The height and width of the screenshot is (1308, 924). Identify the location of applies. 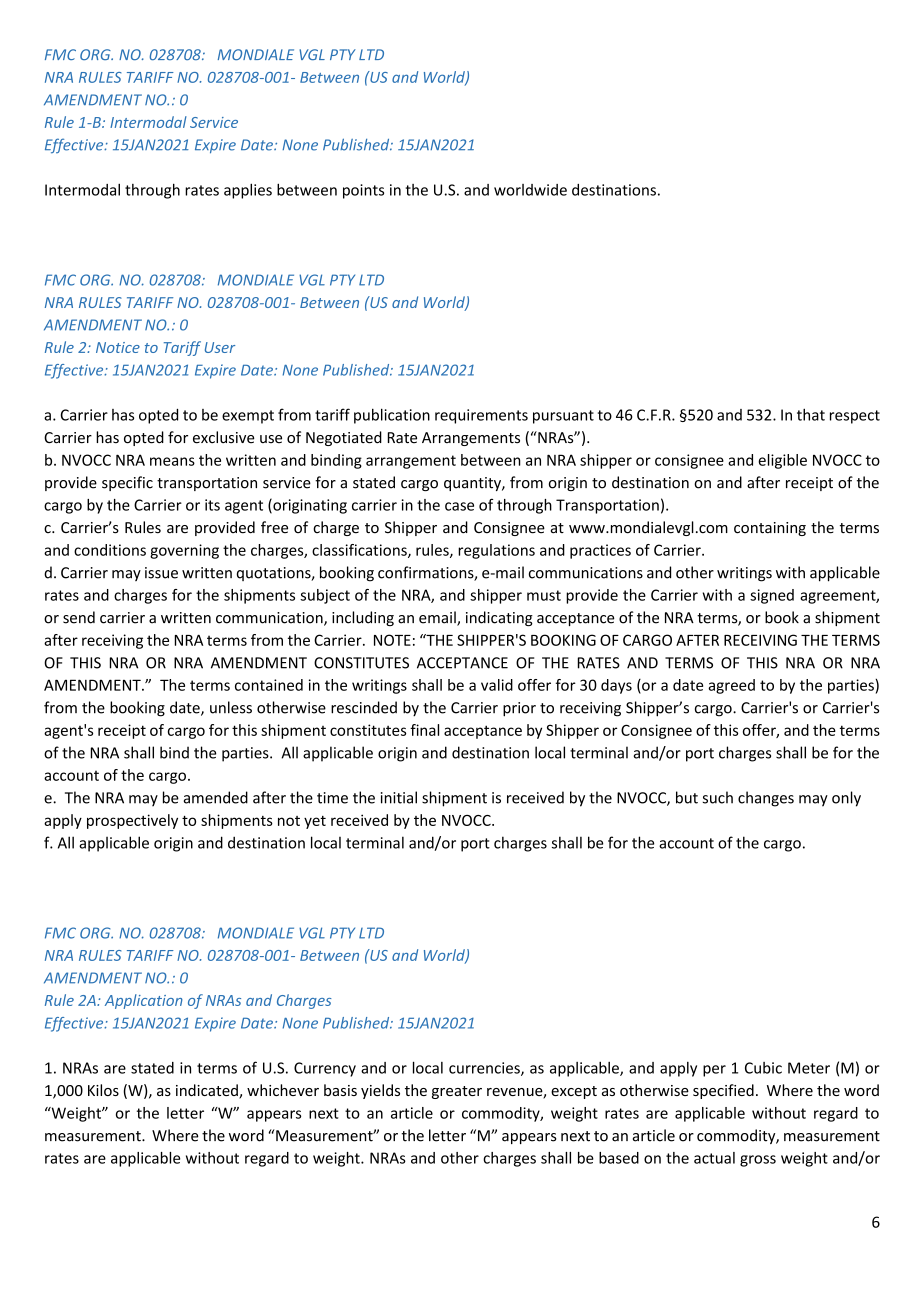
(248, 191).
